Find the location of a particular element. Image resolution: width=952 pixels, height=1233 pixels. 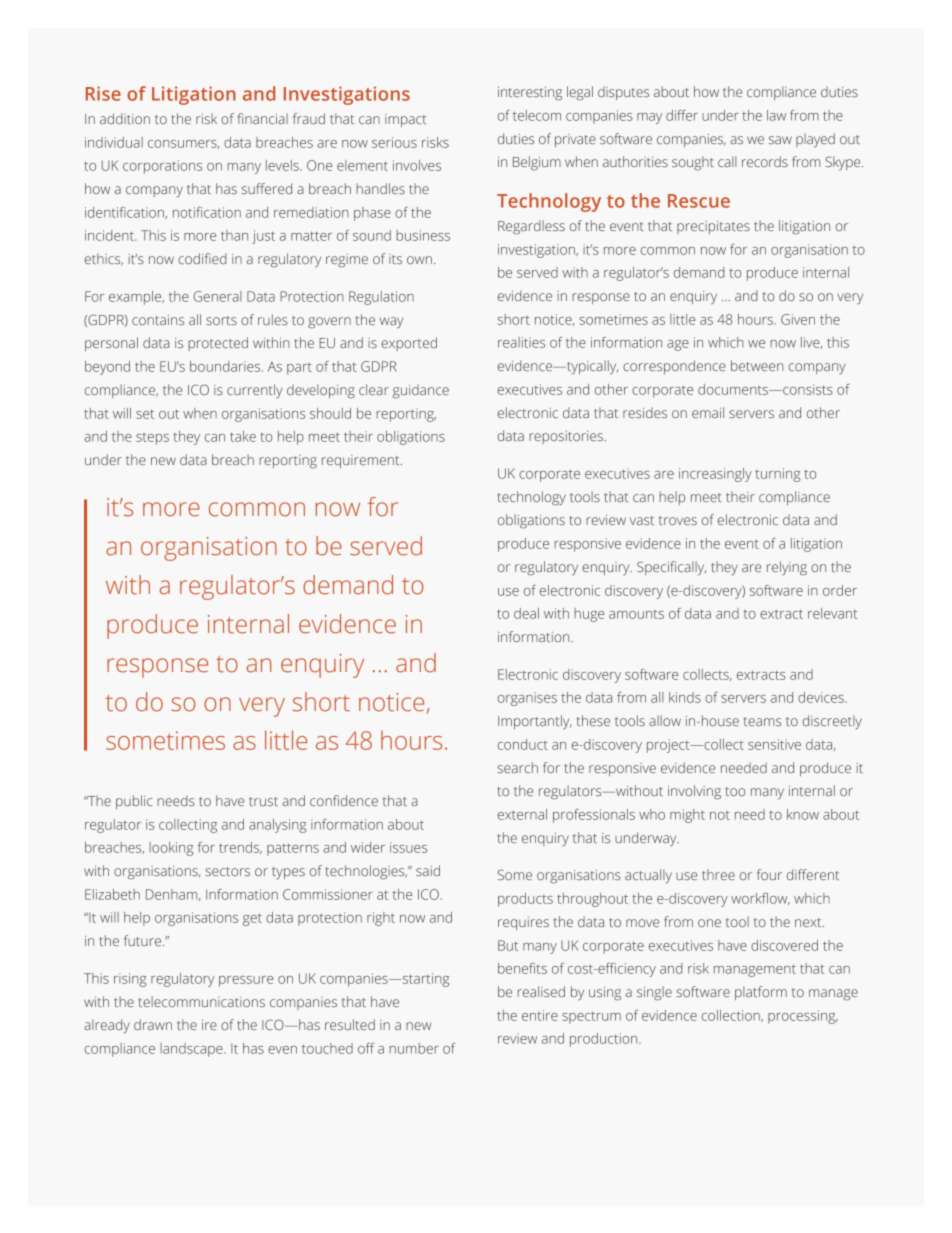

protected is located at coordinates (218, 344).
